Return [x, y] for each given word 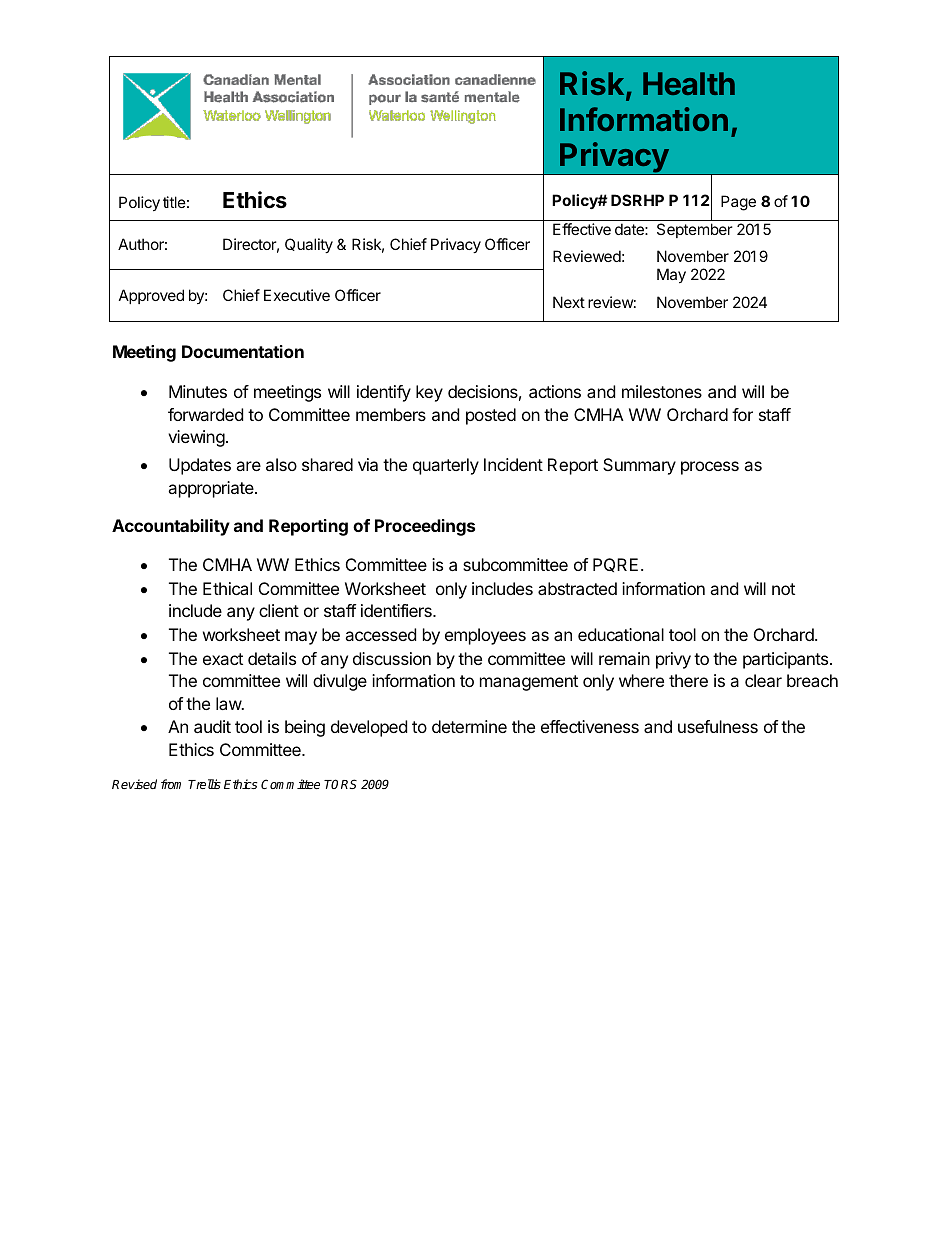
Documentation [243, 351]
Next [569, 302]
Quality [309, 245]
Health [689, 83]
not [783, 589]
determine [469, 726]
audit [212, 726]
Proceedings [425, 527]
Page [738, 203]
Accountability [171, 527]
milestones [662, 391]
